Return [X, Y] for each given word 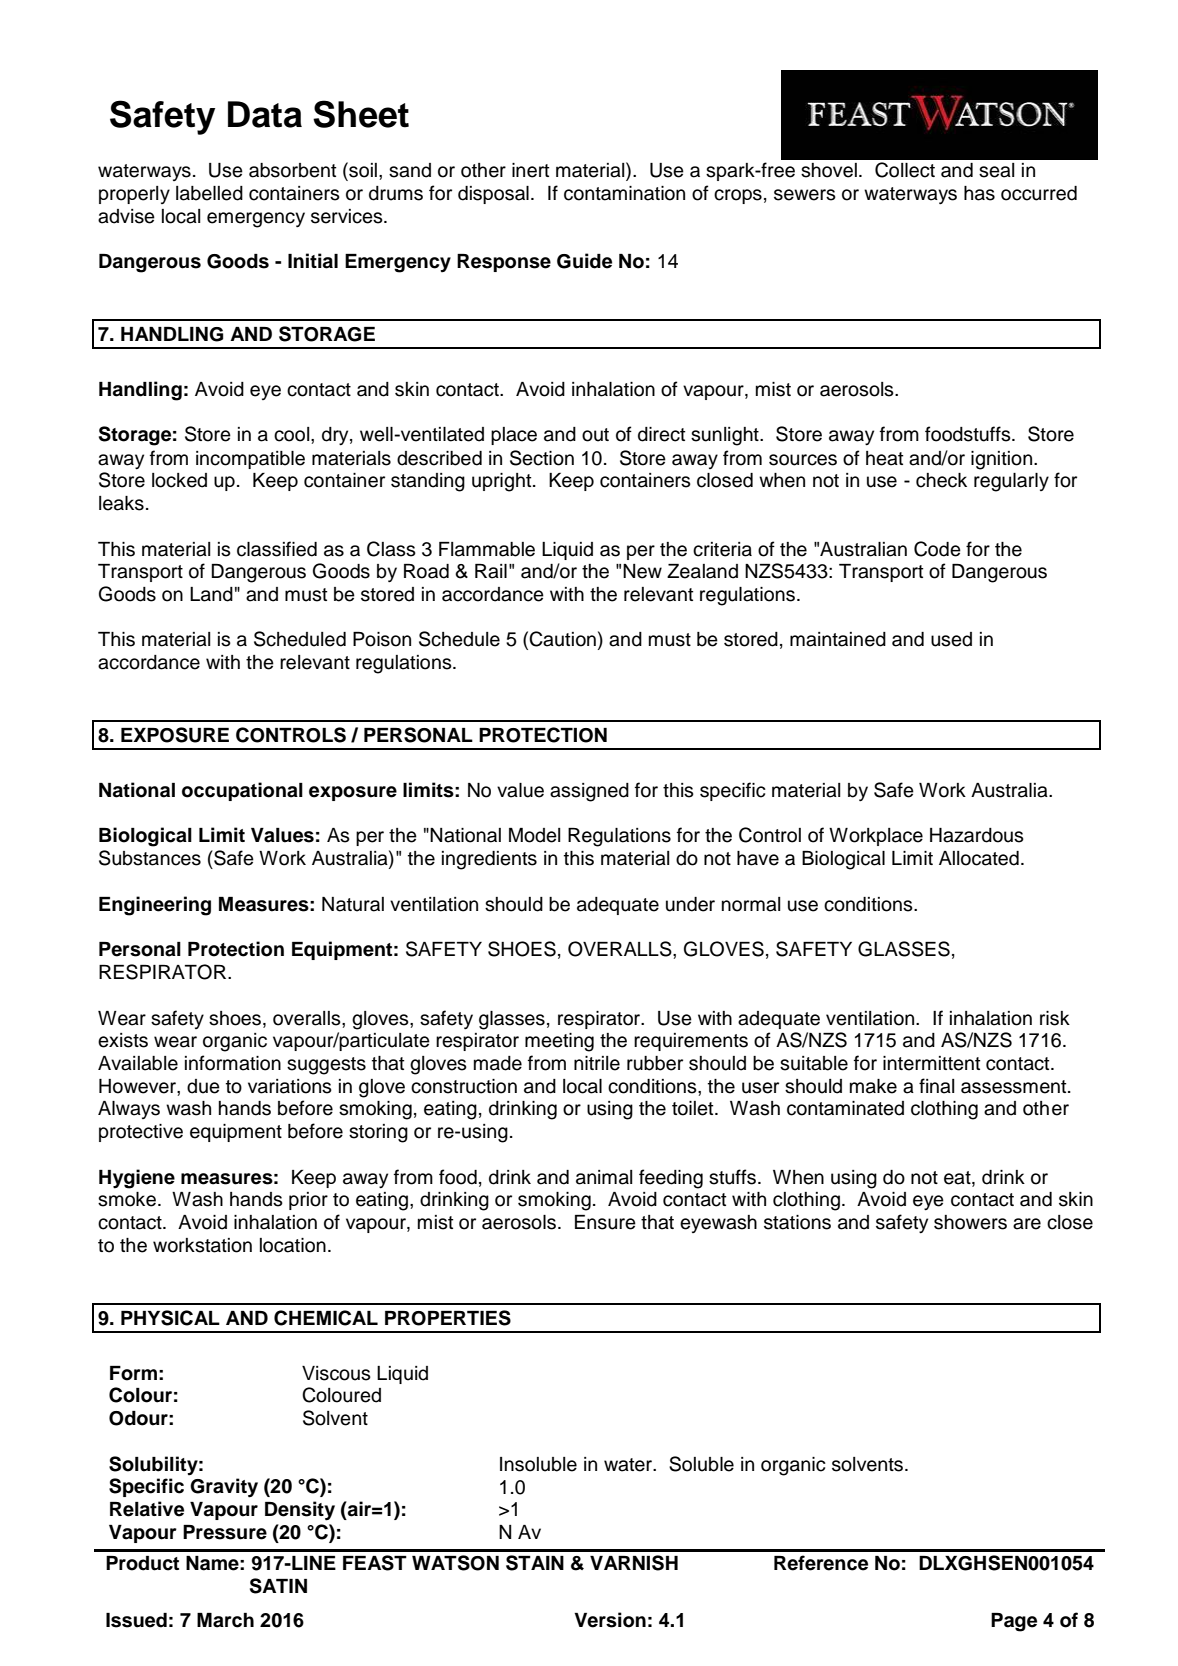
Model [534, 835]
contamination [624, 193]
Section [542, 458]
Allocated [979, 858]
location [293, 1245]
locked [179, 480]
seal [996, 170]
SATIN [278, 1586]
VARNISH [634, 1563]
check [941, 480]
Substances [150, 858]
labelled [209, 193]
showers [970, 1222]
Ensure [605, 1222]
